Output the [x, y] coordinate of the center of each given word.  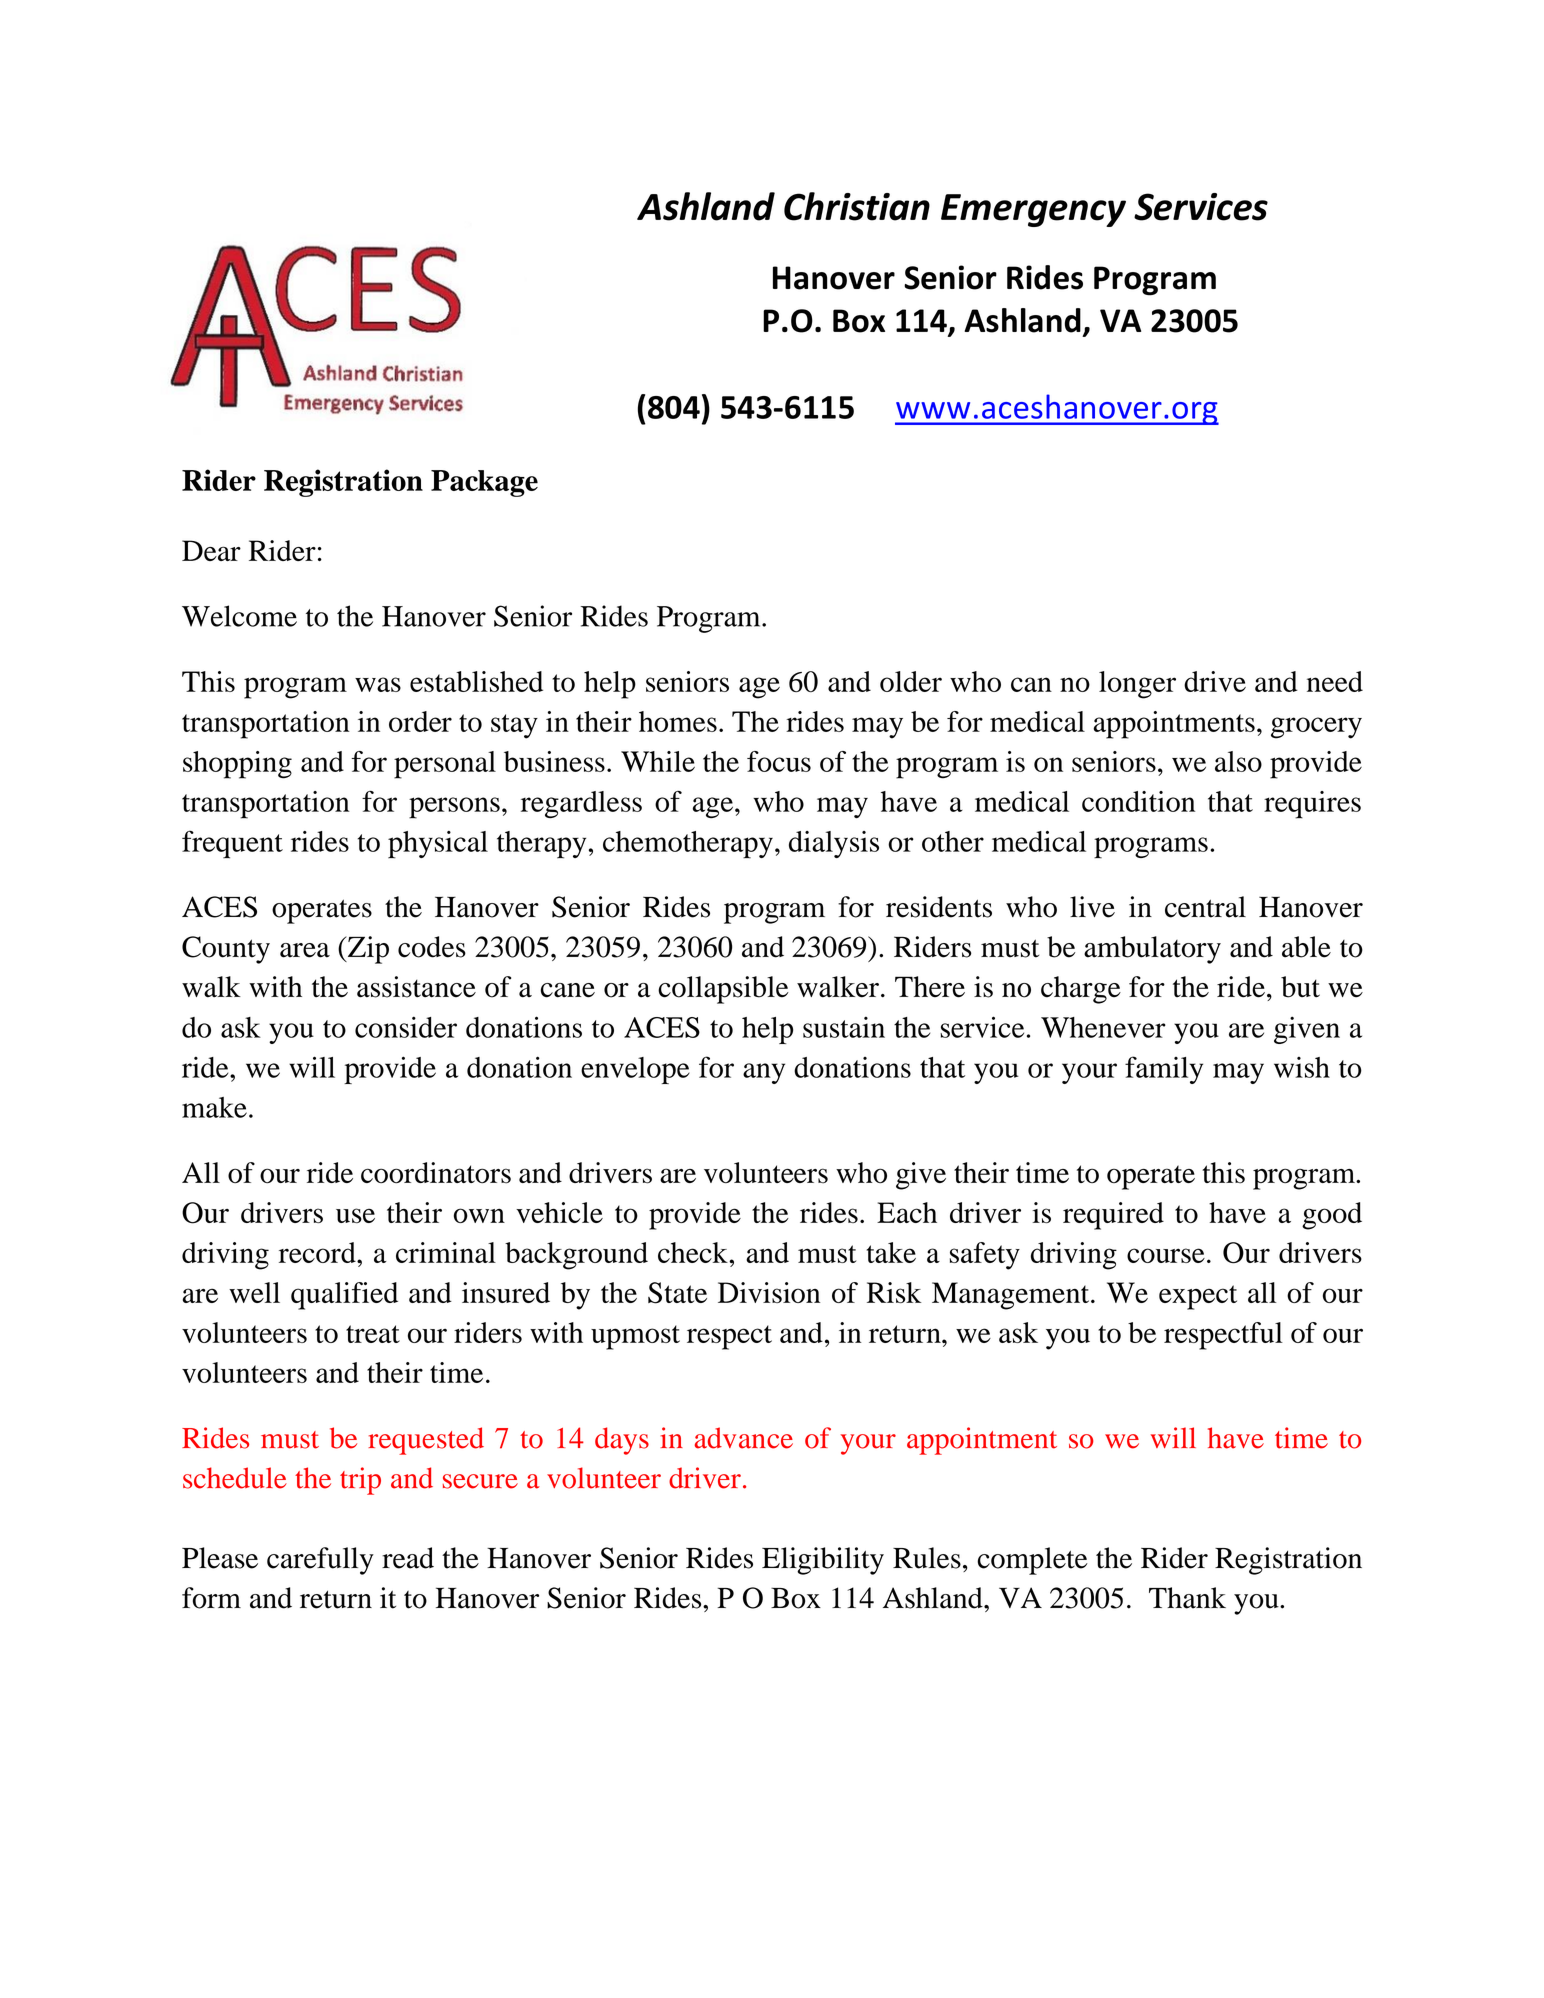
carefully [320, 1561]
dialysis [834, 844]
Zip [367, 950]
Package [484, 483]
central [1205, 907]
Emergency [1033, 210]
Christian [857, 206]
